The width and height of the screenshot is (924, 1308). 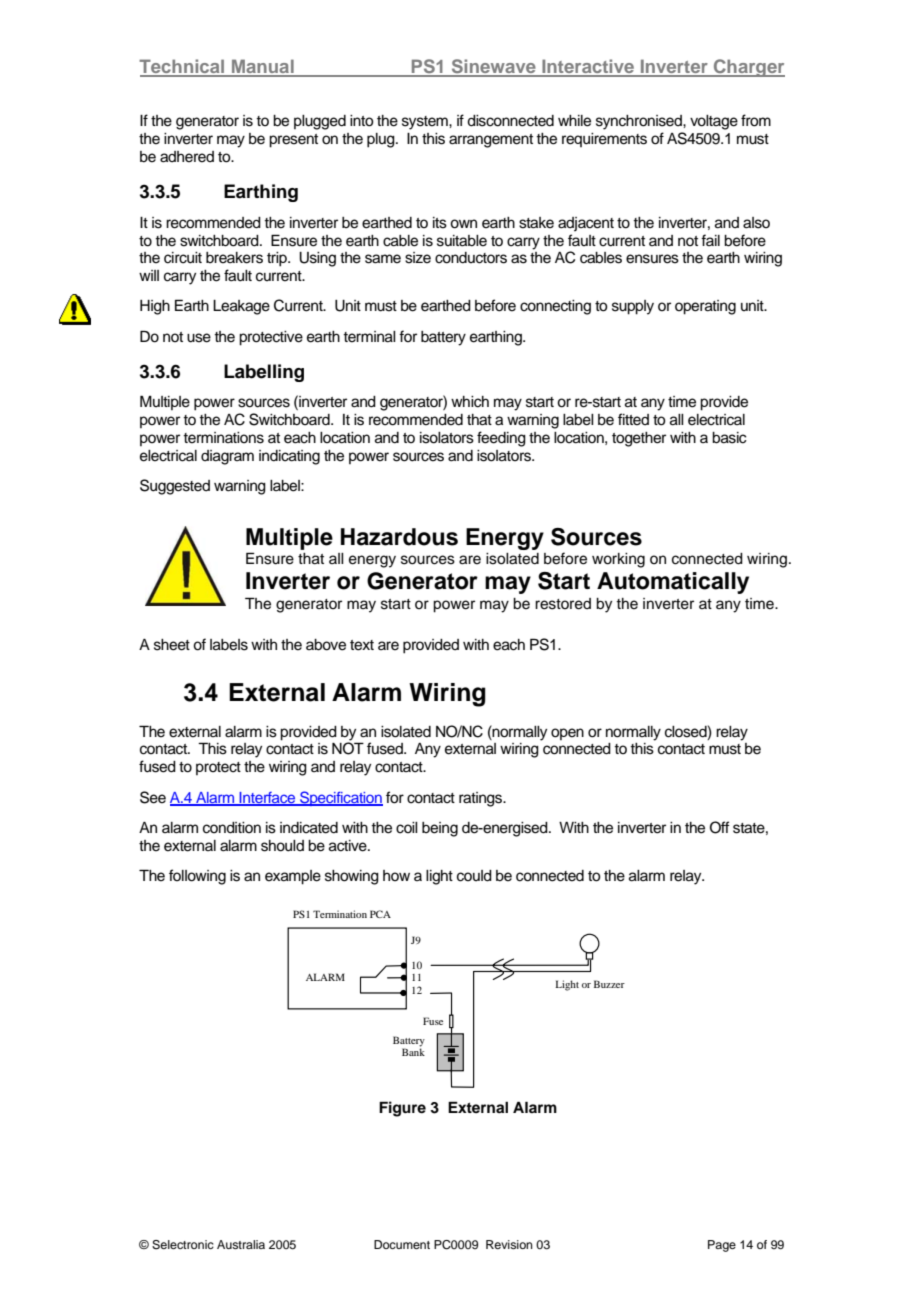 I want to click on Australia, so click(x=241, y=1244).
